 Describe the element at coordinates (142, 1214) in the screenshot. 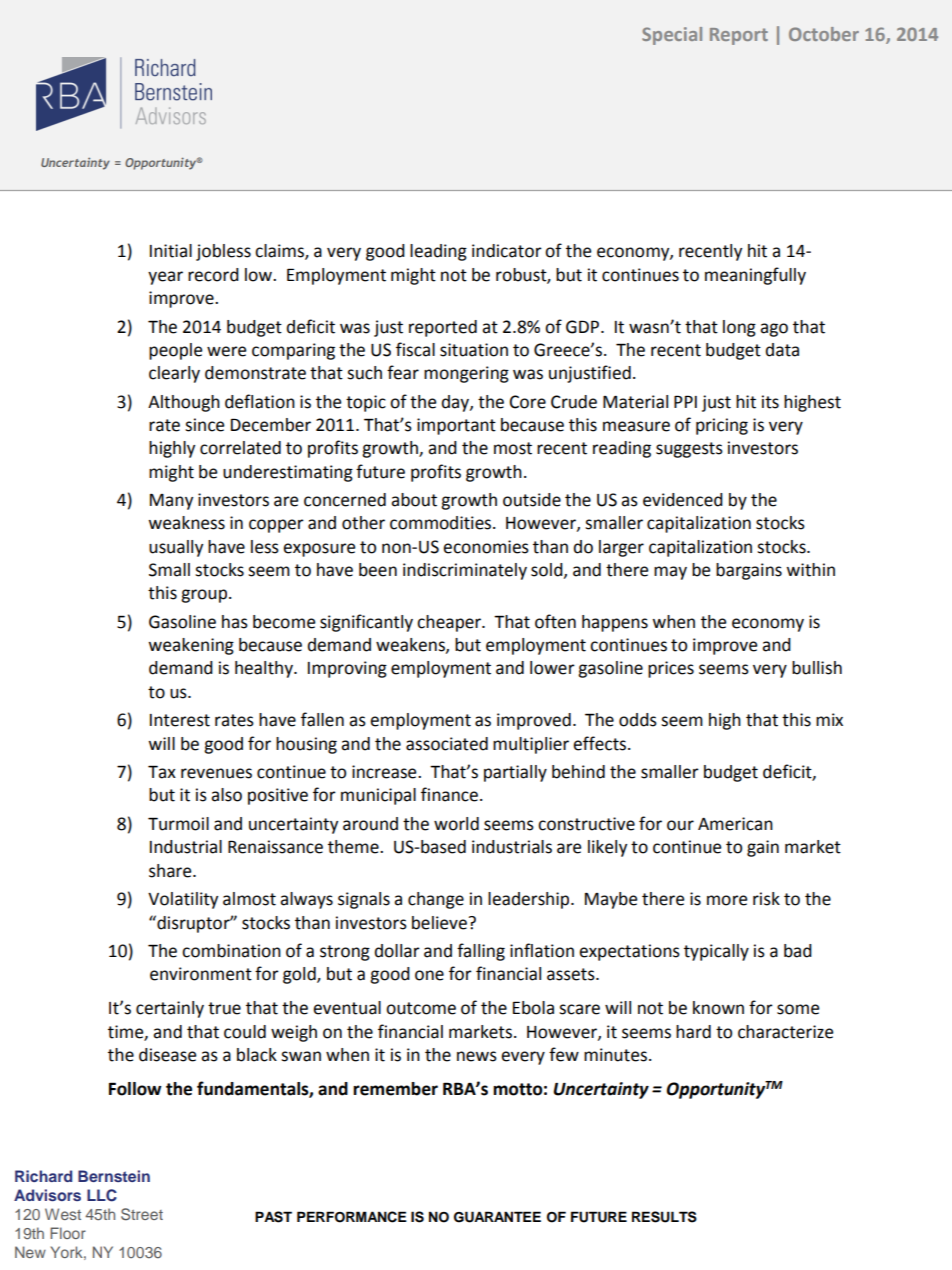

I see `Street` at that location.
